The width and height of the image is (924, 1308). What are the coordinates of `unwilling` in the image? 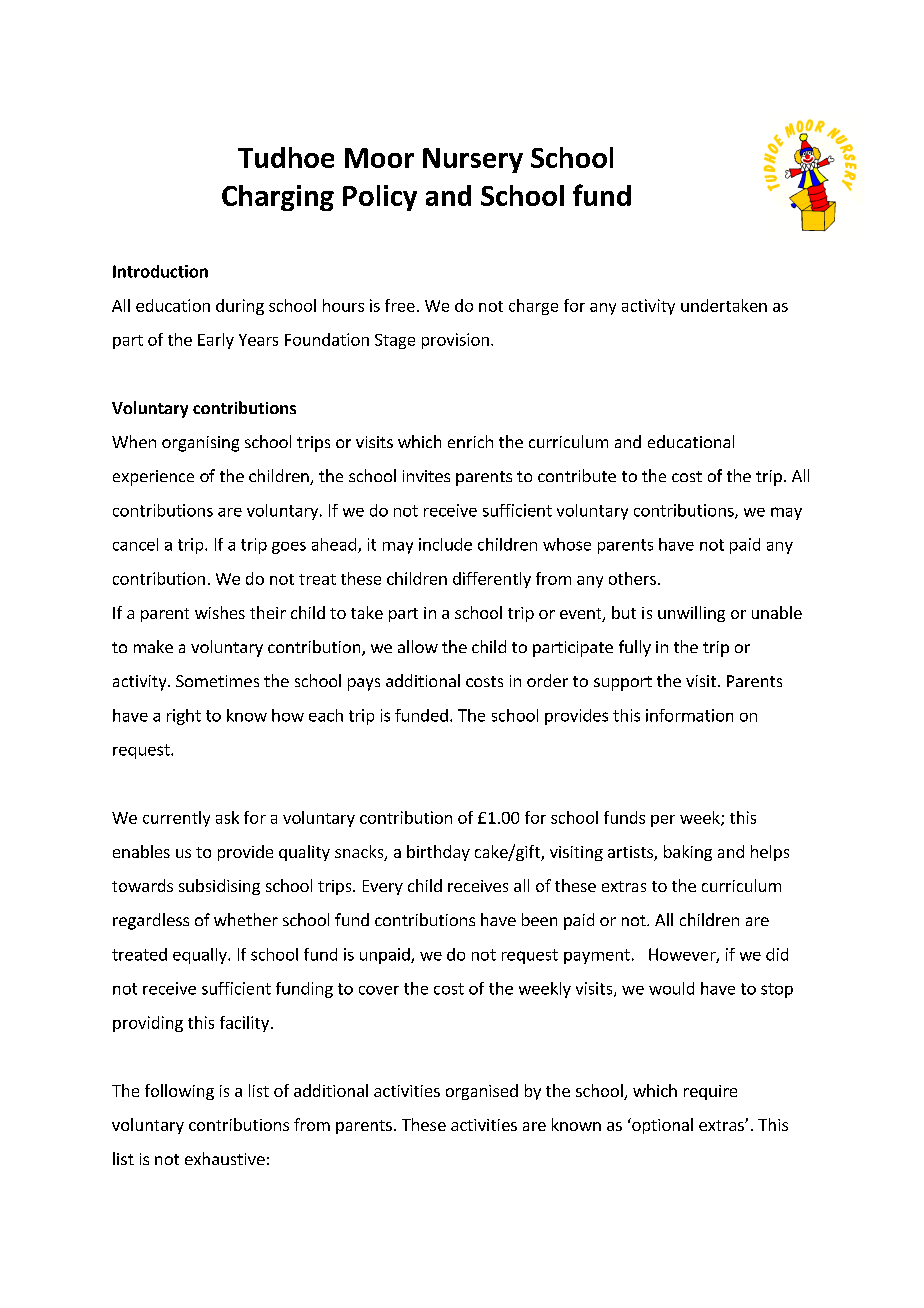 It's located at (691, 614).
